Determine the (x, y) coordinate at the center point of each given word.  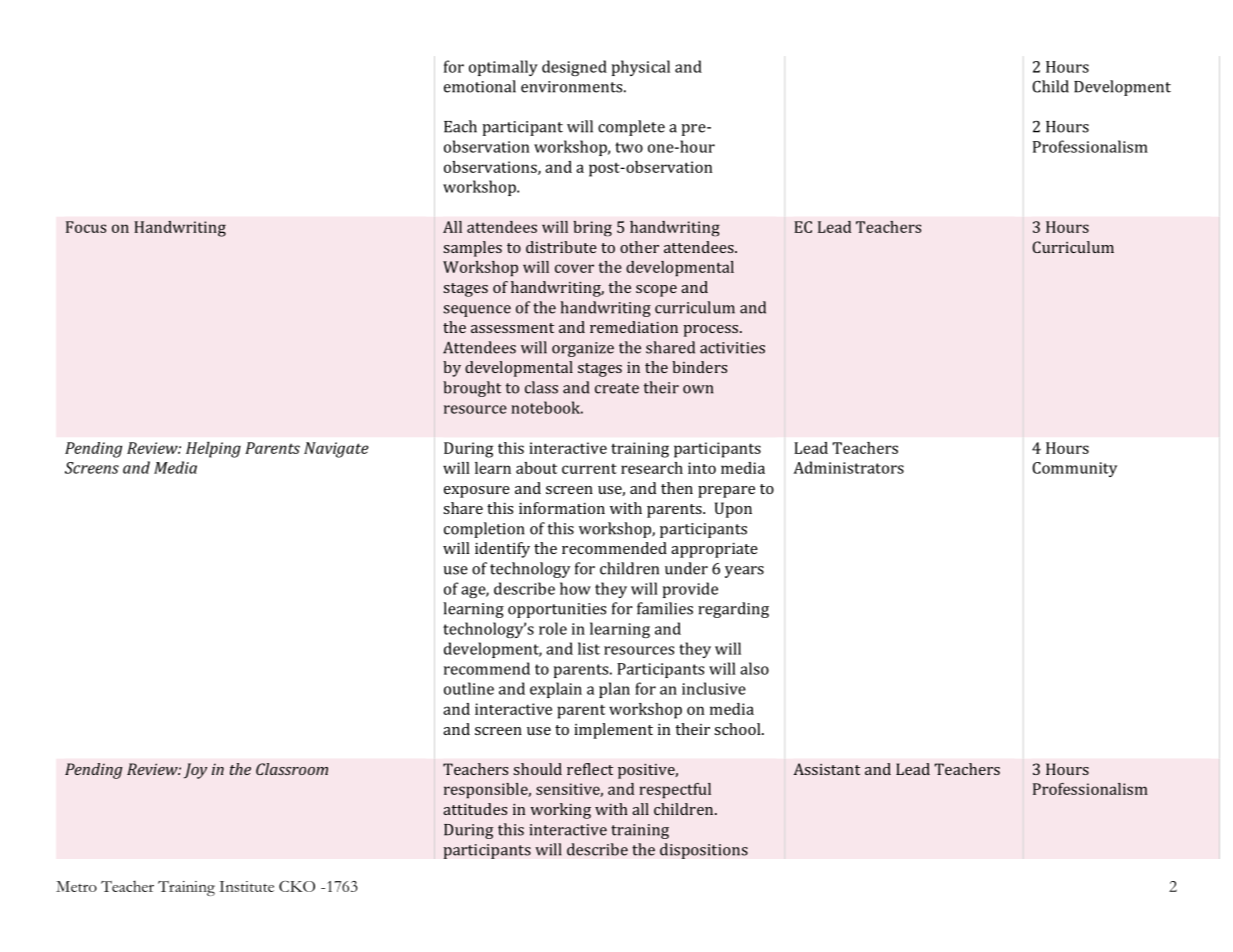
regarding (733, 610)
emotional (480, 86)
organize (583, 349)
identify (502, 550)
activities (732, 348)
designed (574, 68)
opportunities (557, 610)
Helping (213, 450)
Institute (246, 886)
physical (641, 68)
